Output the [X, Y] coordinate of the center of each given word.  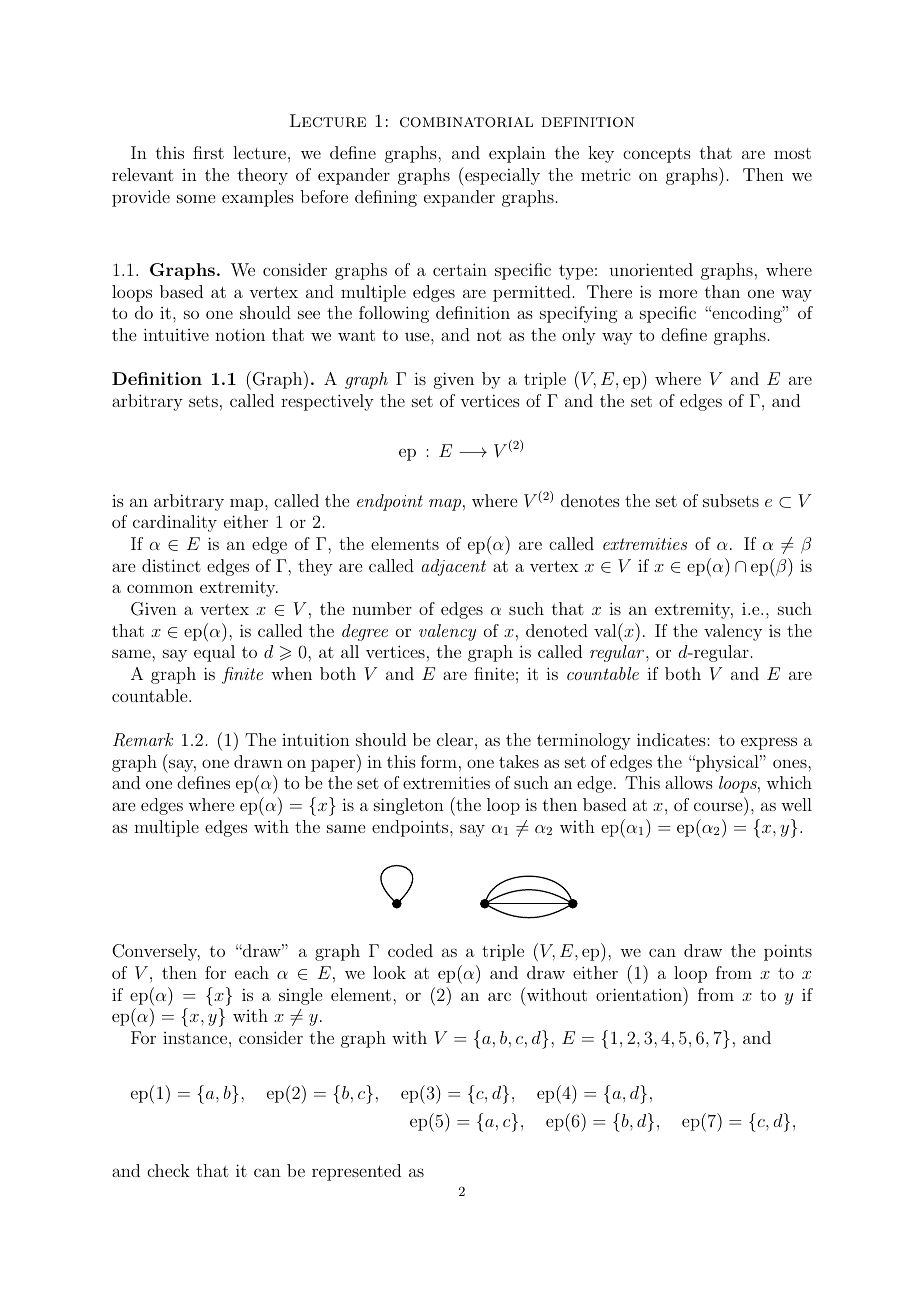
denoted [557, 630]
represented [356, 1172]
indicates [672, 739]
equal [214, 653]
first [208, 152]
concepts [657, 155]
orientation [640, 994]
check [168, 1170]
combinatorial [466, 122]
